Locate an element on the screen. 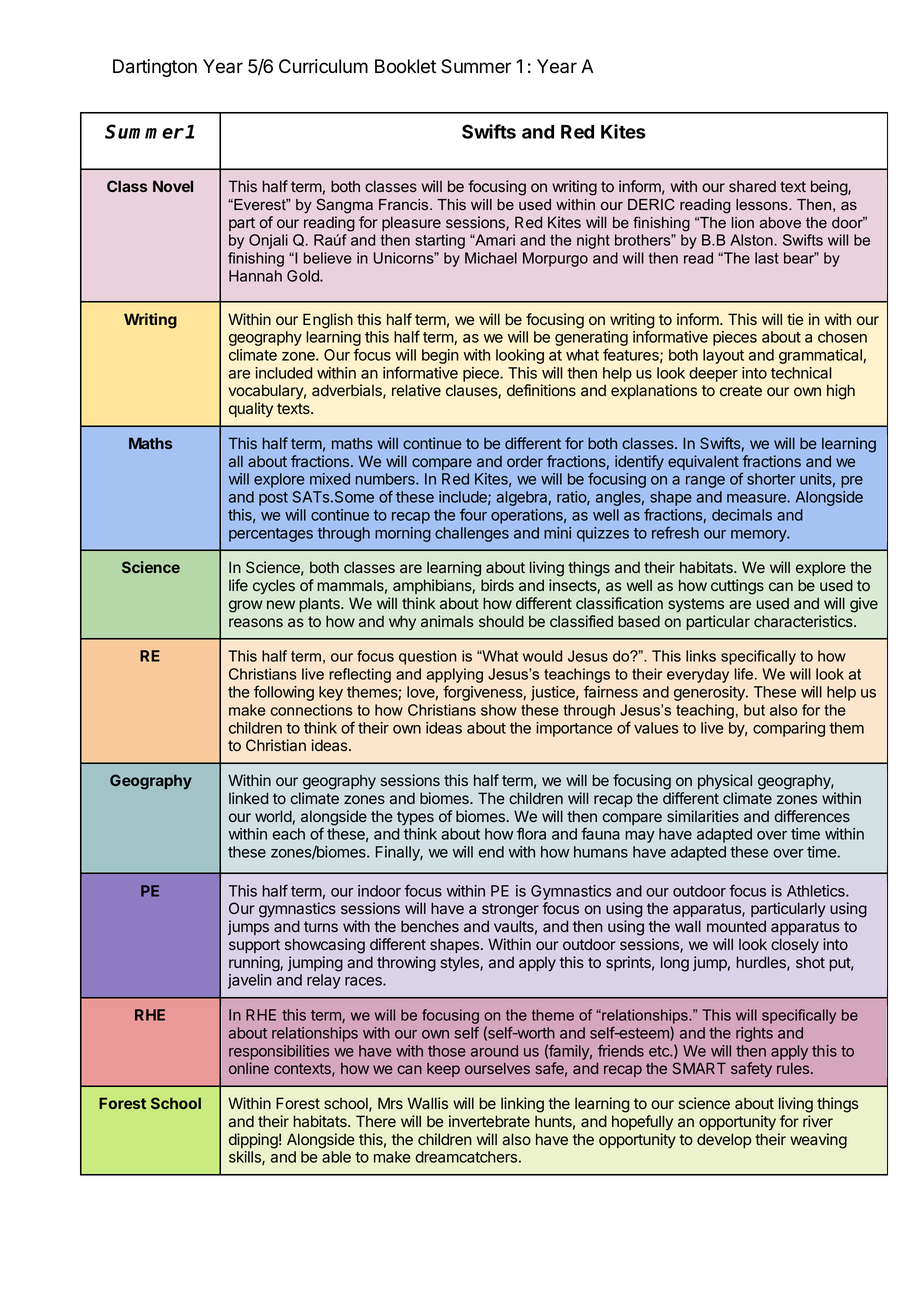 This screenshot has height=1307, width=924. skills is located at coordinates (246, 1158).
